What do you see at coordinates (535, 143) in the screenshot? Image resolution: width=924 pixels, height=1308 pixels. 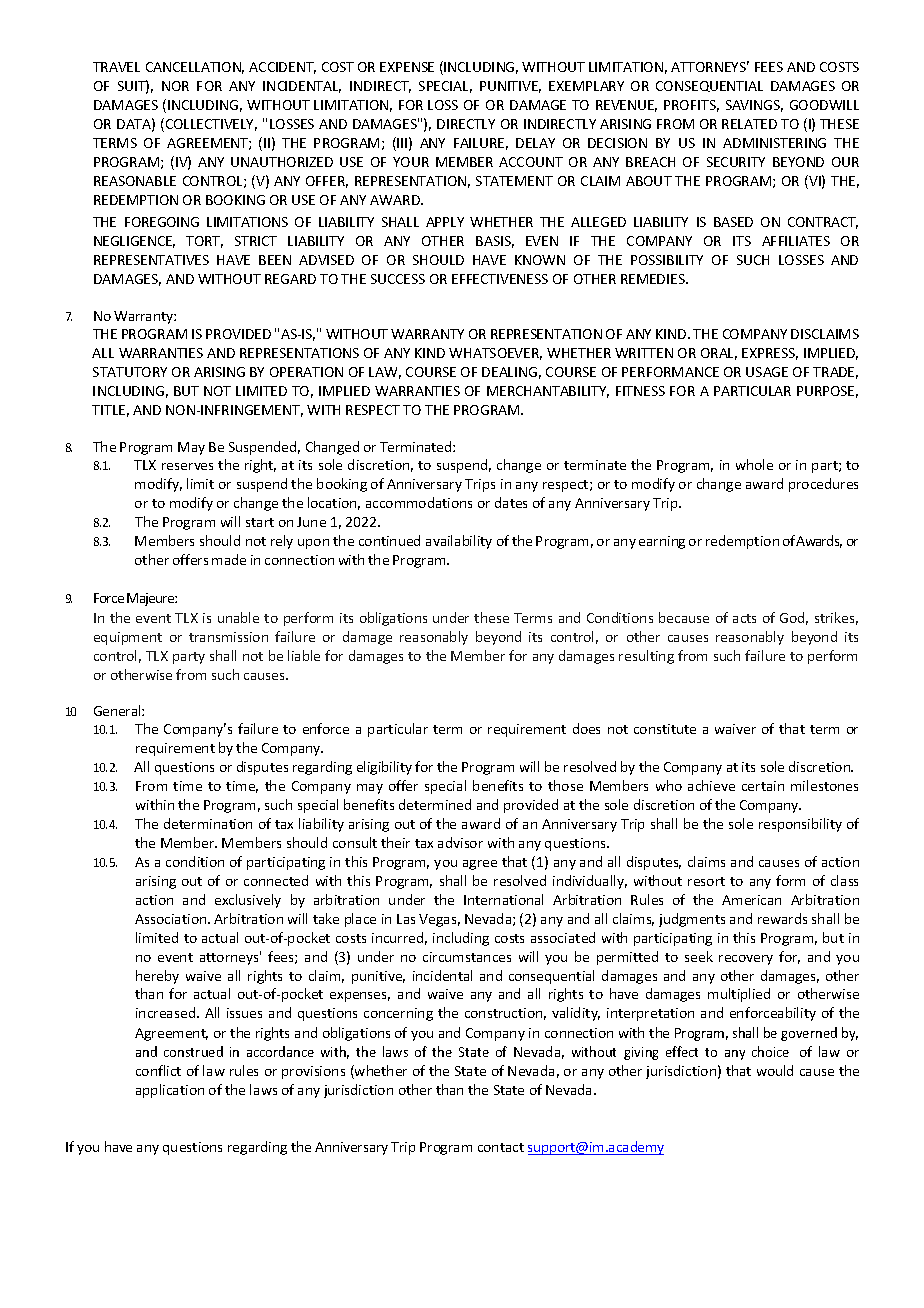 I see `DELAY` at bounding box center [535, 143].
